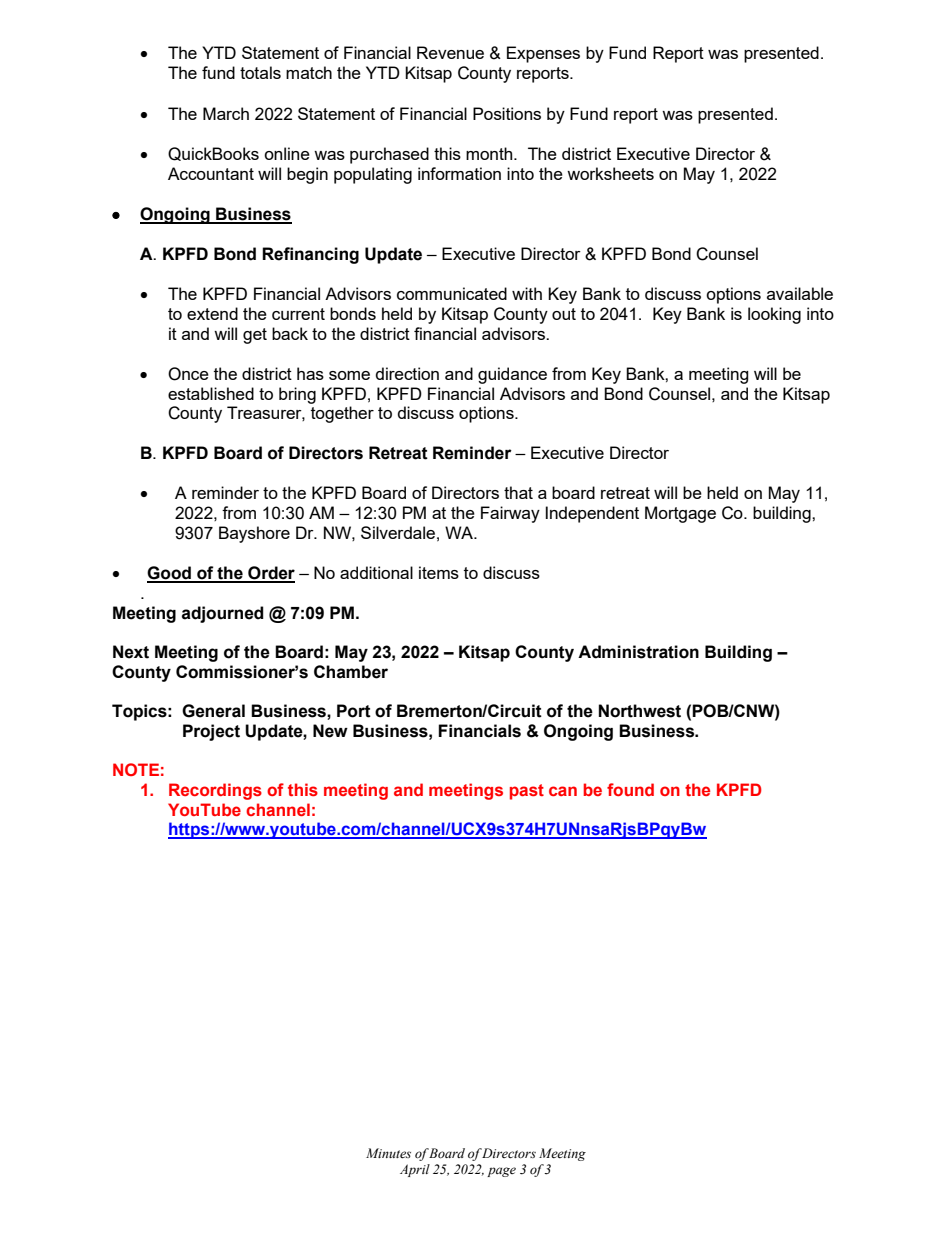 The image size is (952, 1233). Describe the element at coordinates (518, 492) in the screenshot. I see `that` at that location.
